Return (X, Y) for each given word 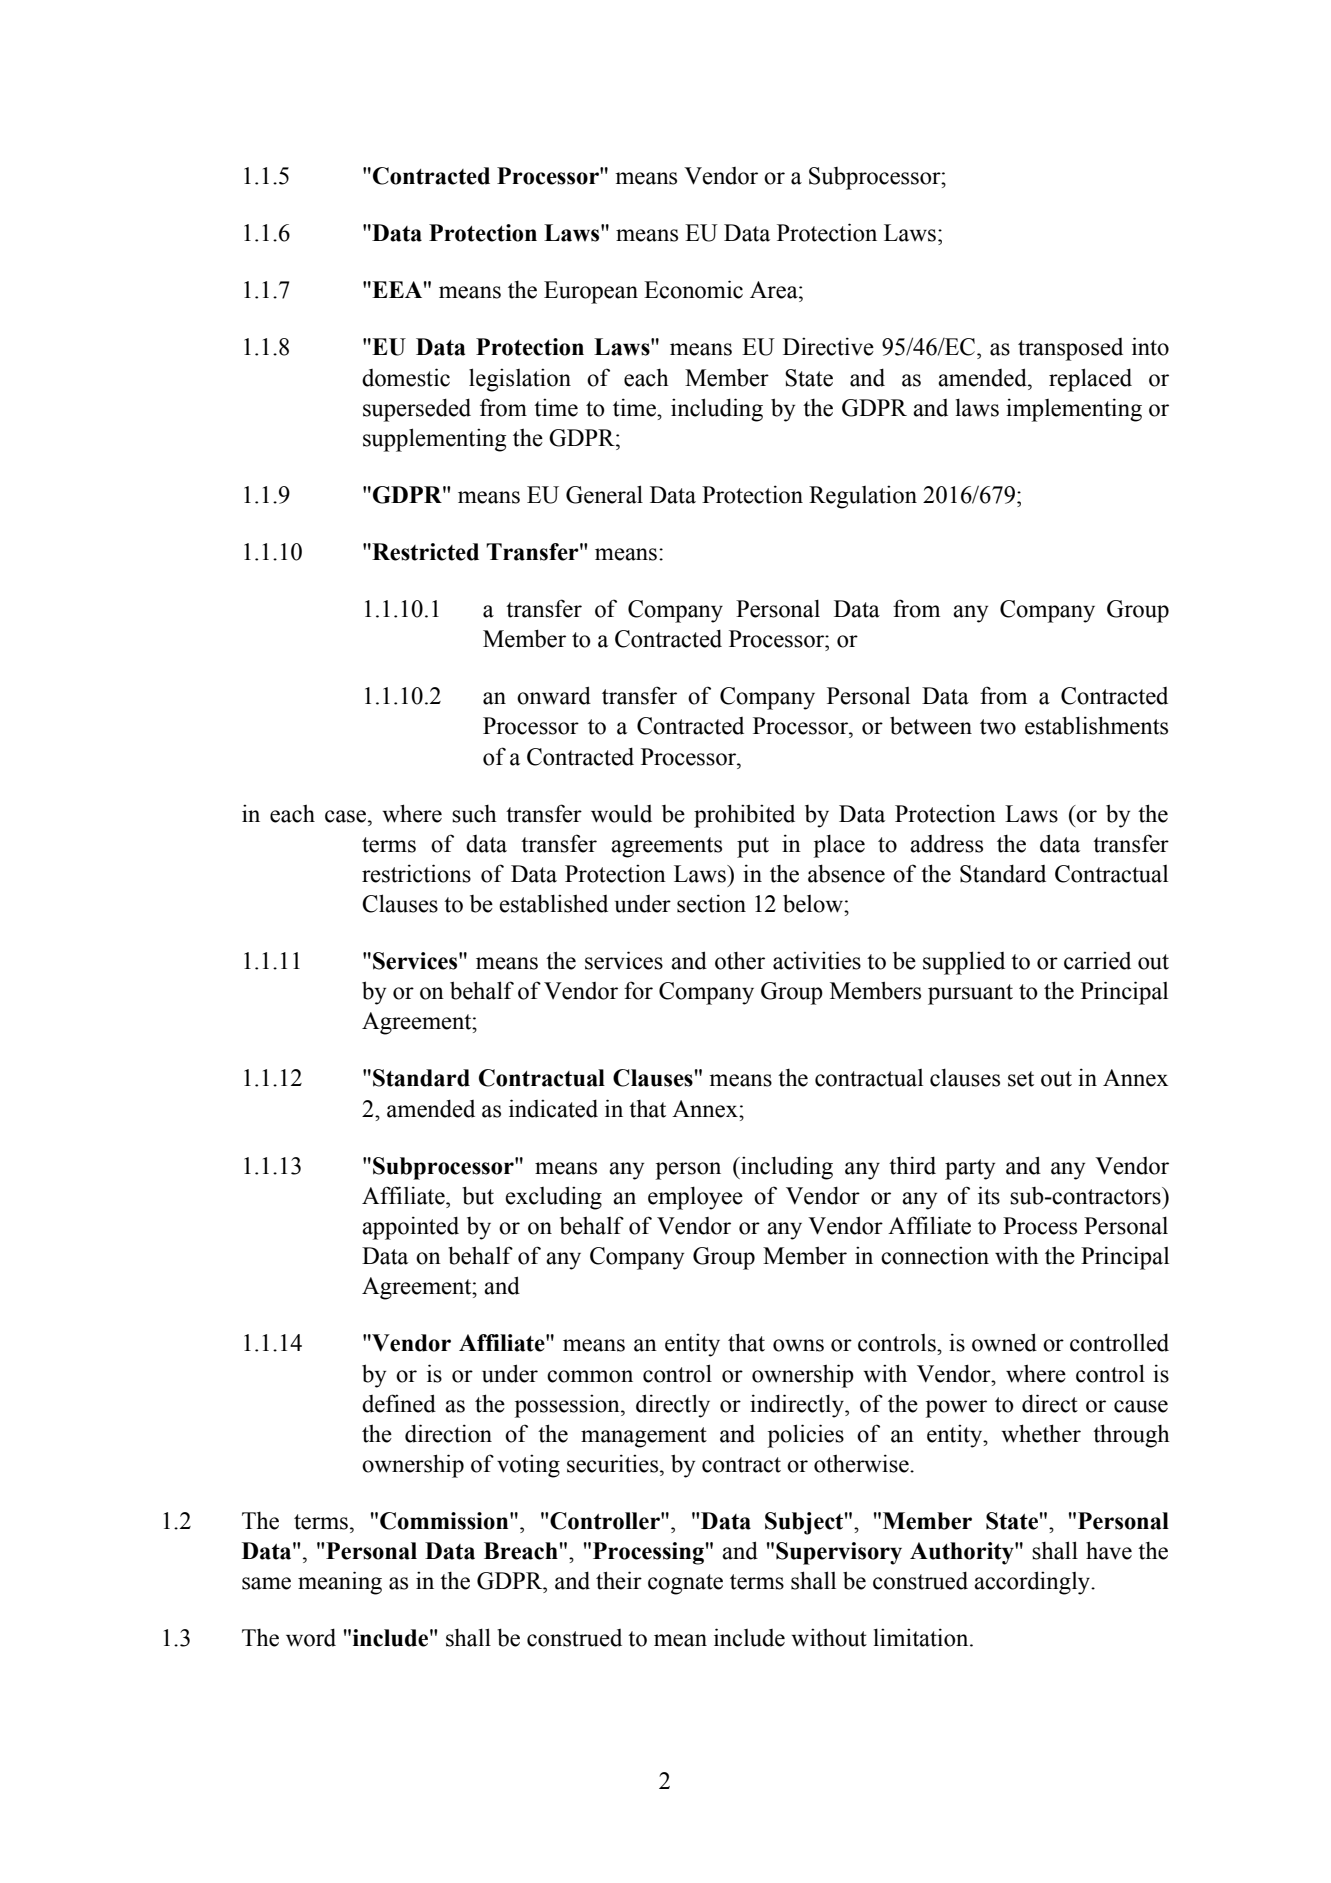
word (311, 1637)
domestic (406, 377)
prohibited (744, 816)
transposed (1070, 349)
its (989, 1195)
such (474, 814)
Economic (693, 289)
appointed (410, 1228)
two (998, 727)
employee (695, 1198)
